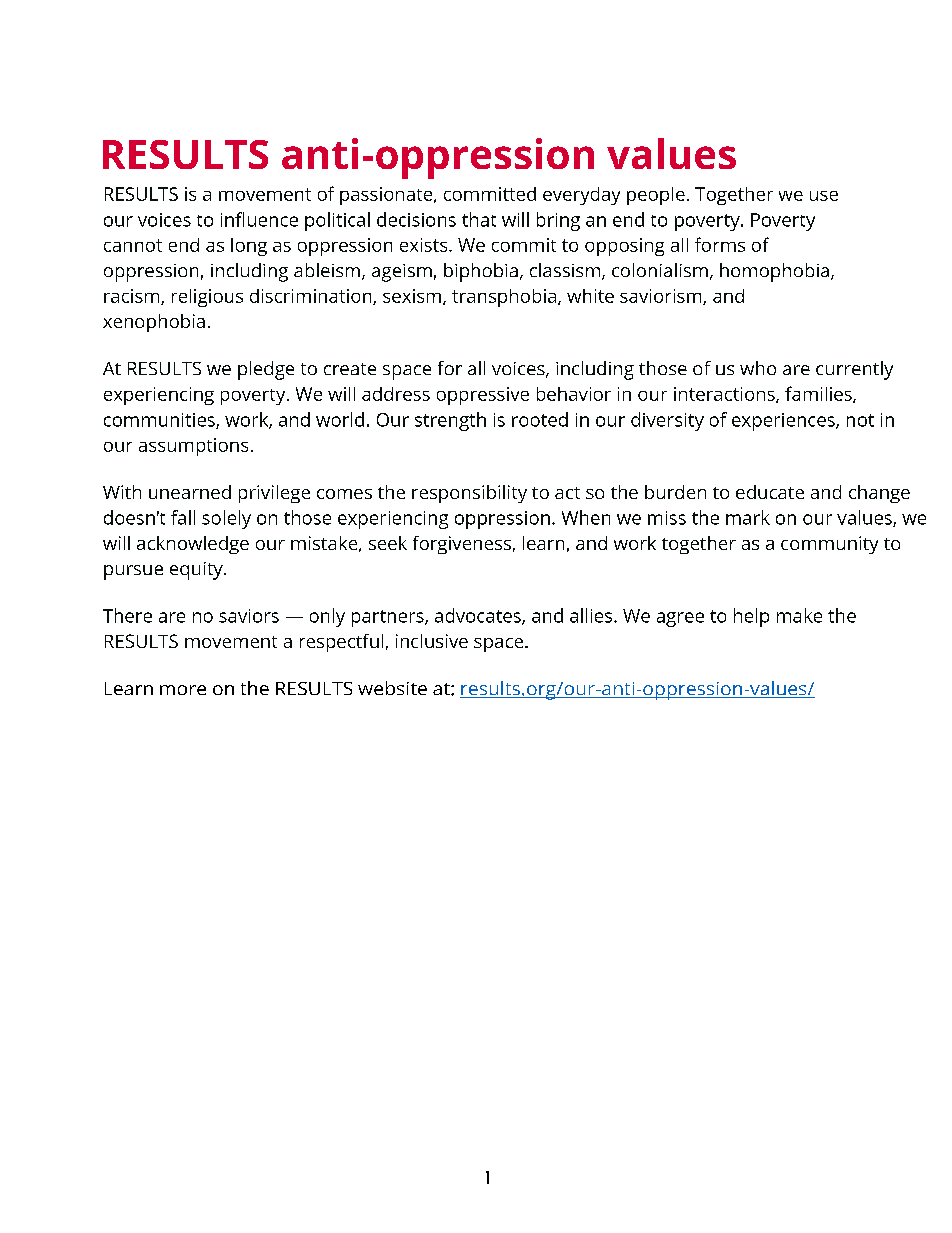 The height and width of the image is (1233, 952). Describe the element at coordinates (226, 519) in the image. I see `solely` at that location.
